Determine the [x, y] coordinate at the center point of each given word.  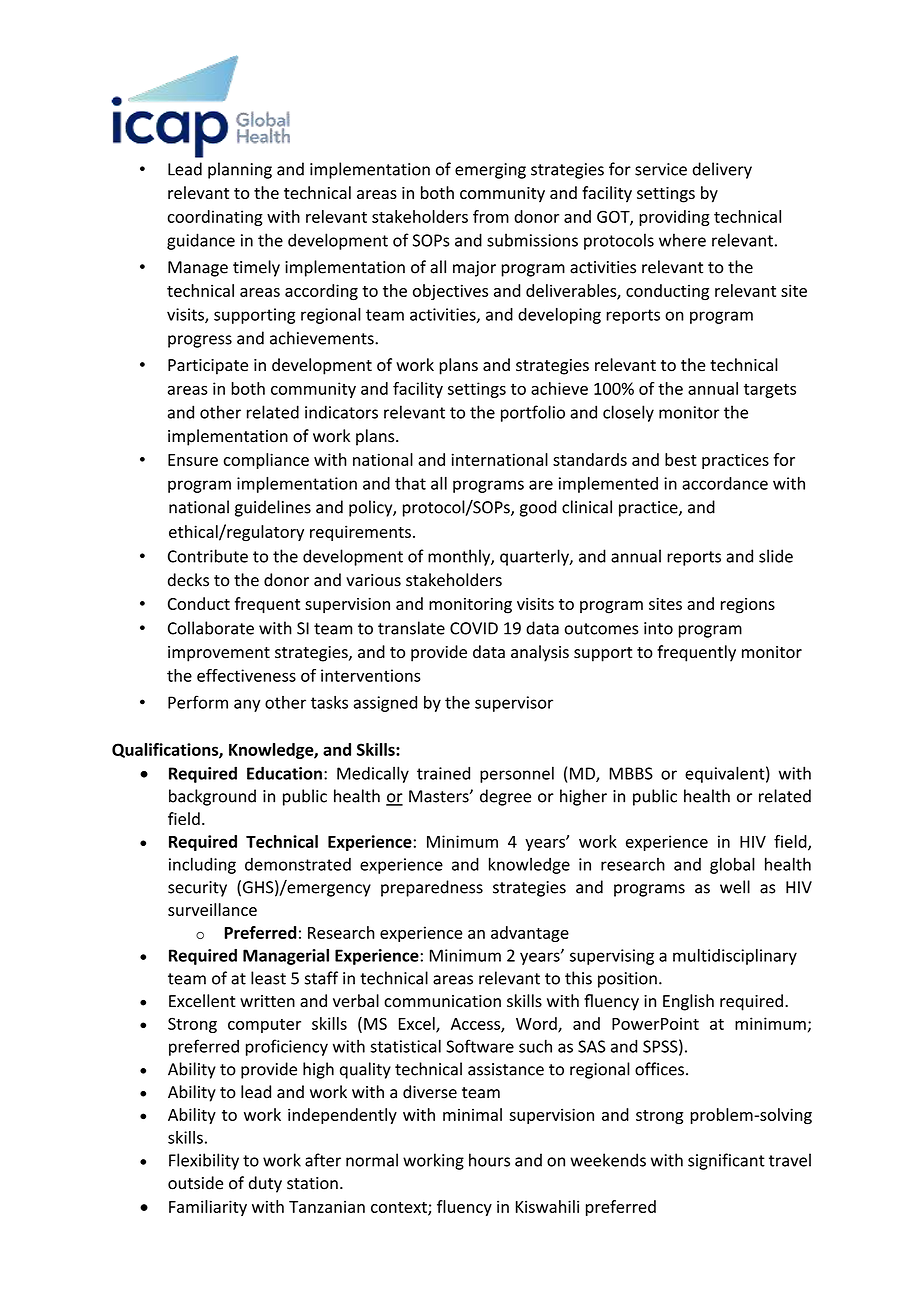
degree [505, 797]
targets [770, 390]
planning [240, 170]
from [491, 216]
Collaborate [211, 628]
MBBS [631, 773]
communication [442, 1001]
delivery [722, 170]
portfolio [533, 413]
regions [748, 606]
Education [284, 773]
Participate [208, 367]
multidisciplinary [735, 957]
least [268, 978]
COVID [474, 628]
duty [265, 1184]
